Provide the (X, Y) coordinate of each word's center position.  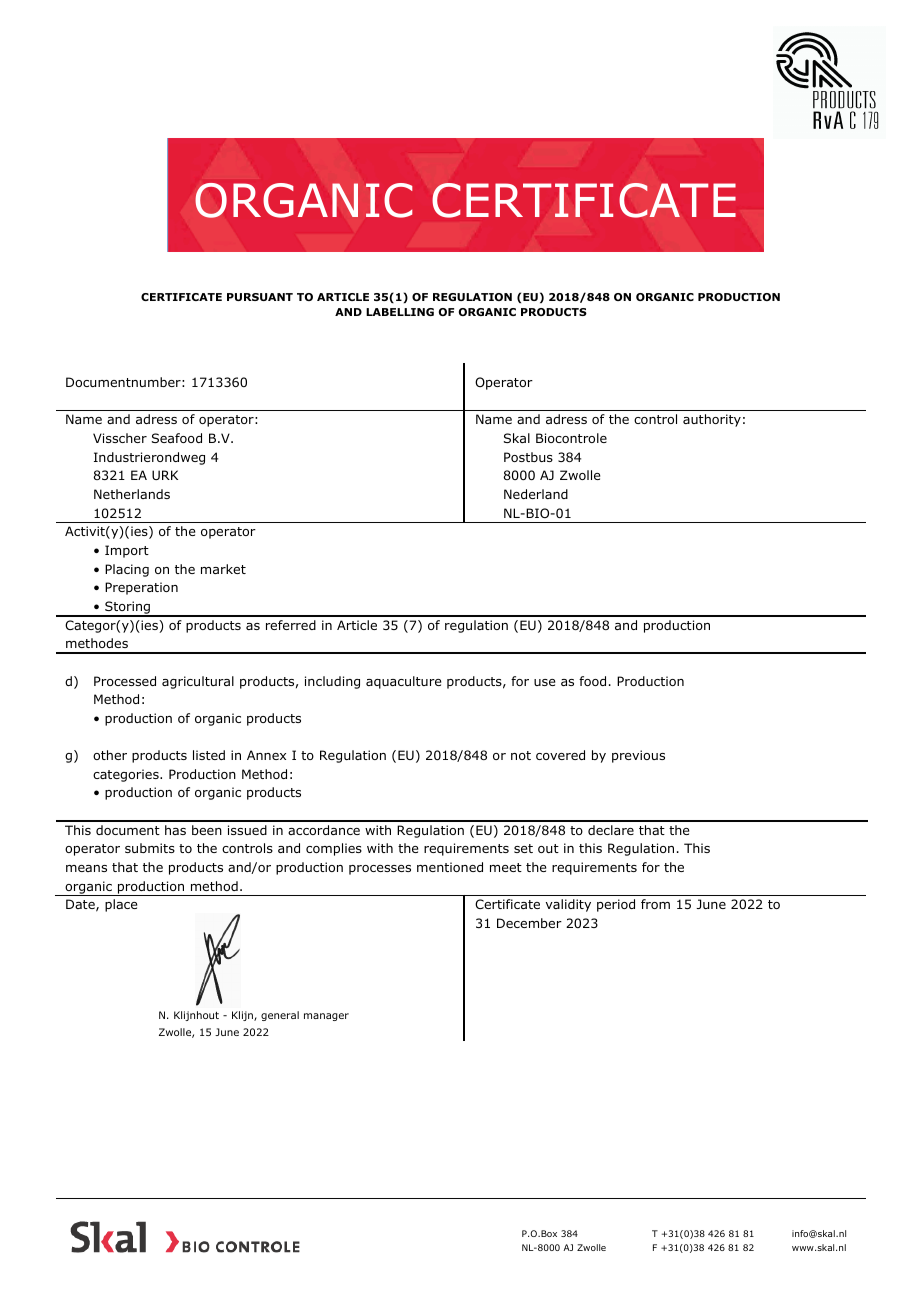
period (616, 905)
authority (712, 420)
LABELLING (400, 312)
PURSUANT (260, 297)
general (280, 1016)
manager (326, 1017)
